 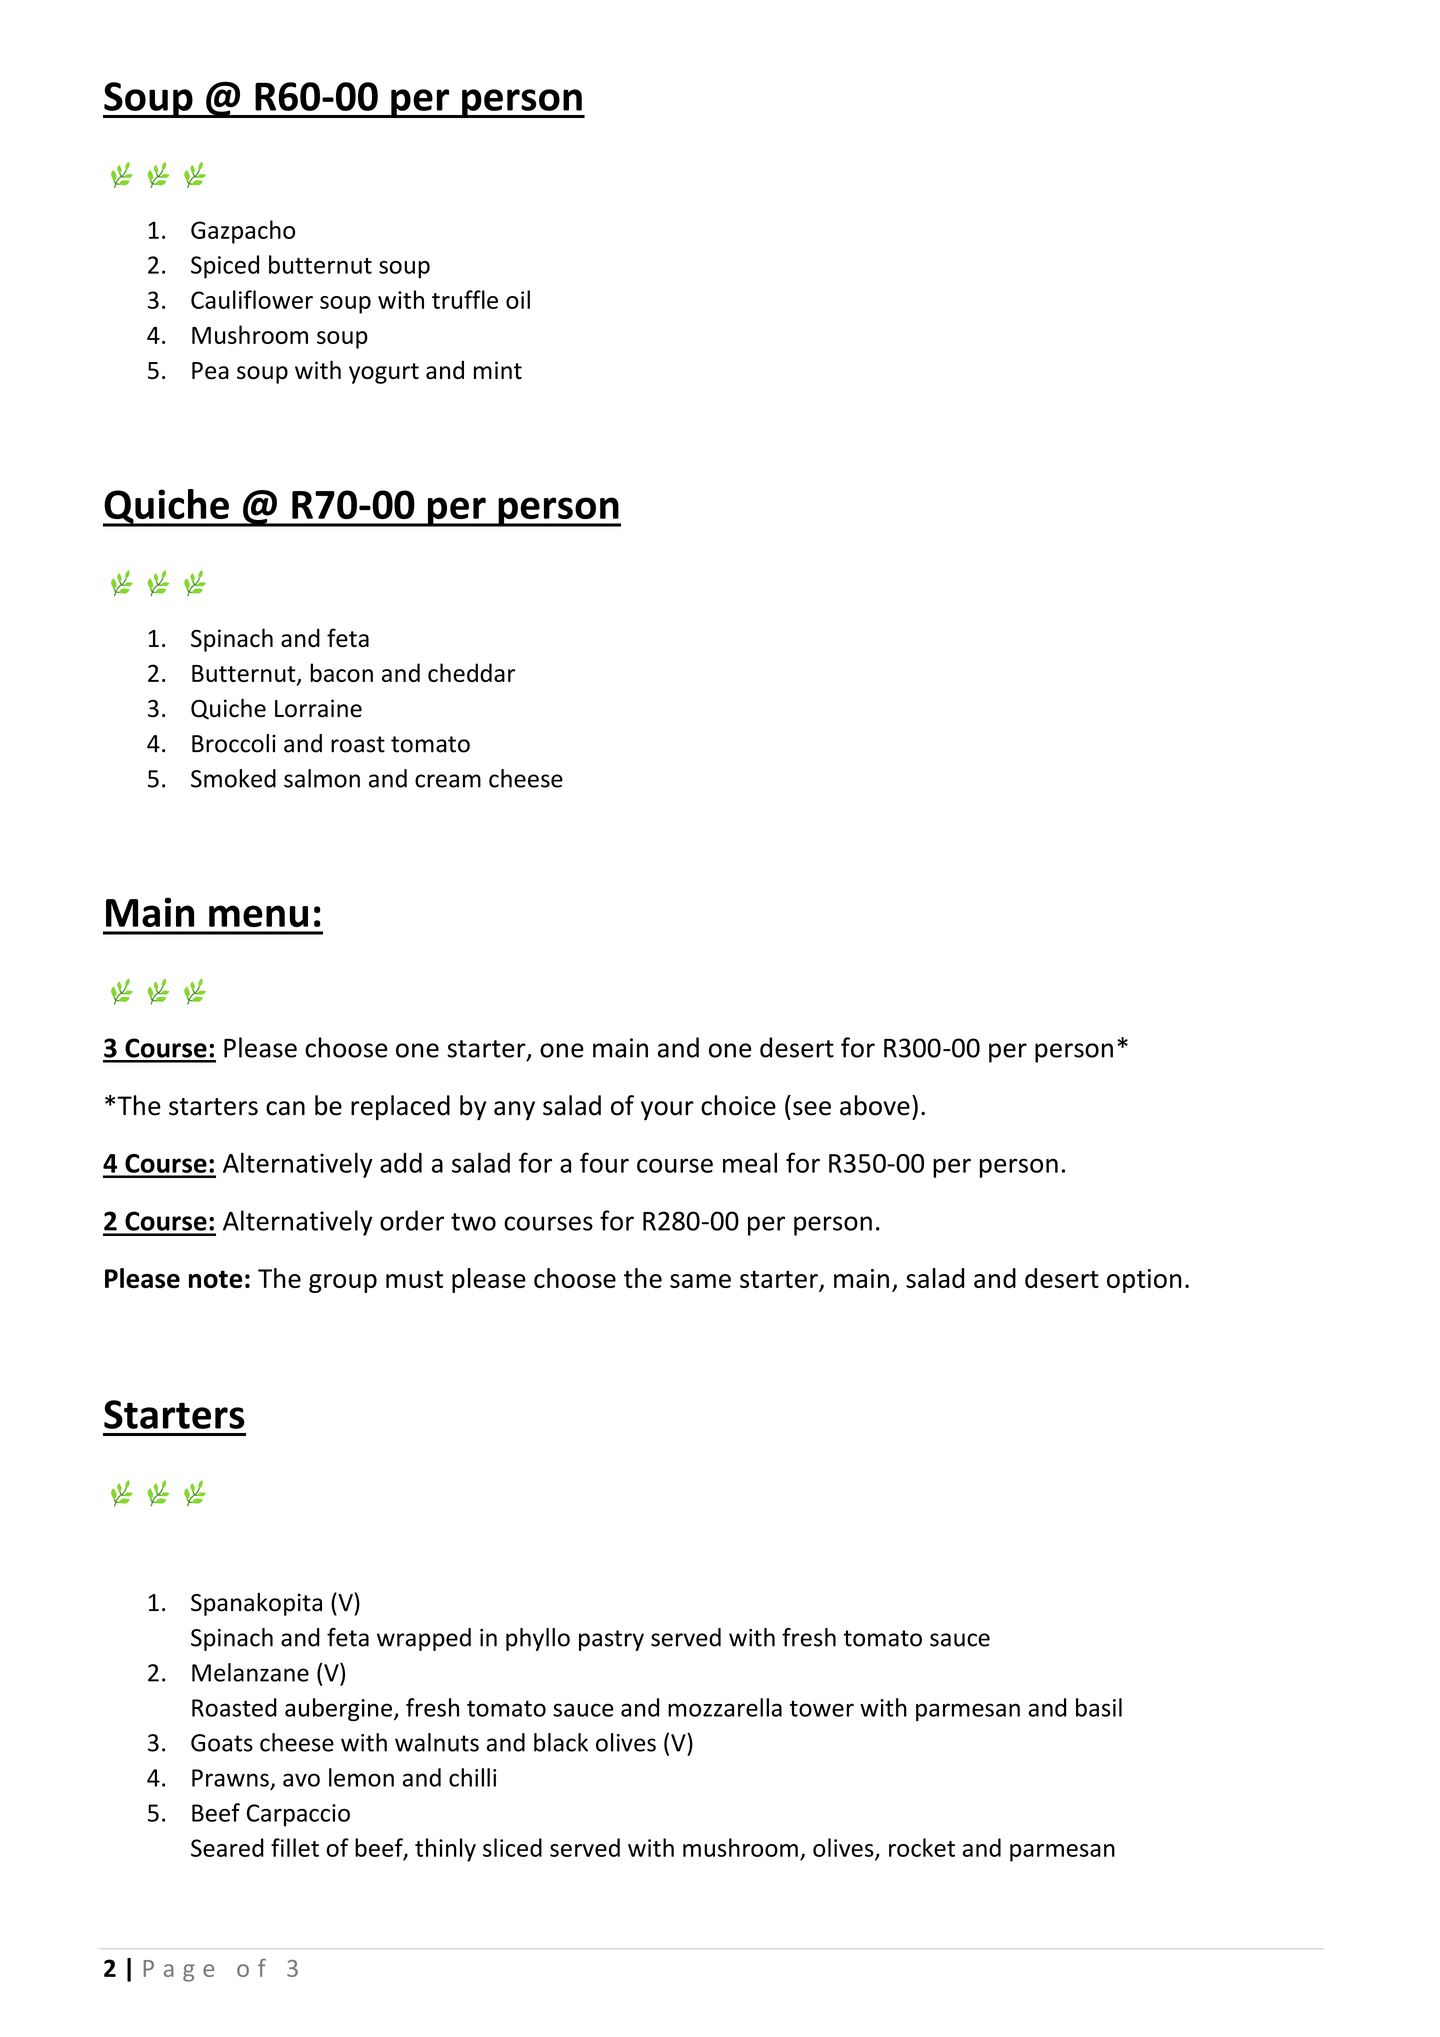 What do you see at coordinates (875, 1105) in the screenshot?
I see `above` at bounding box center [875, 1105].
